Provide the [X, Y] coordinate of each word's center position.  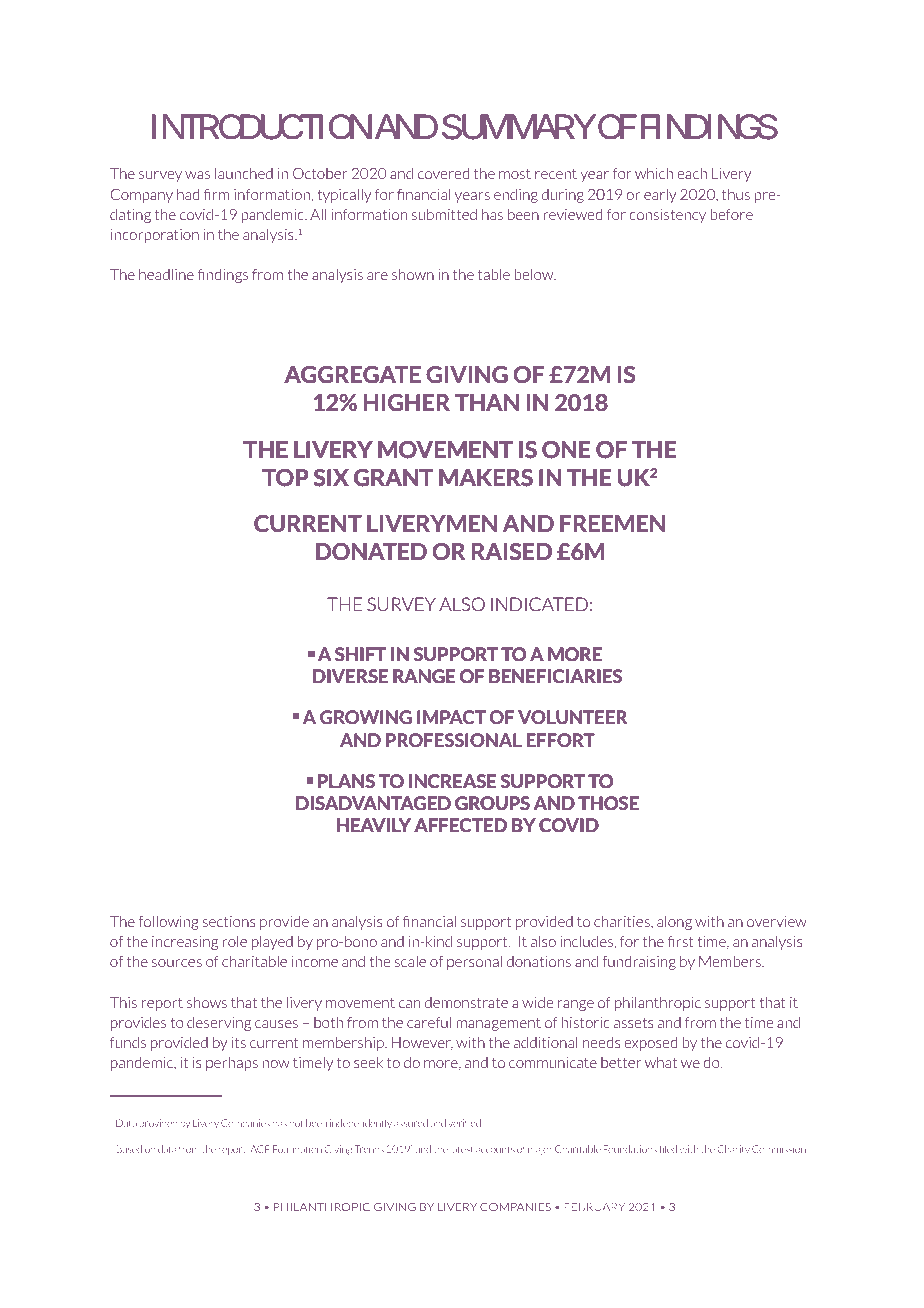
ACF [259, 1149]
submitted [444, 214]
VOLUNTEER [573, 717]
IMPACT [452, 717]
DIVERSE [350, 676]
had [188, 194]
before [732, 214]
